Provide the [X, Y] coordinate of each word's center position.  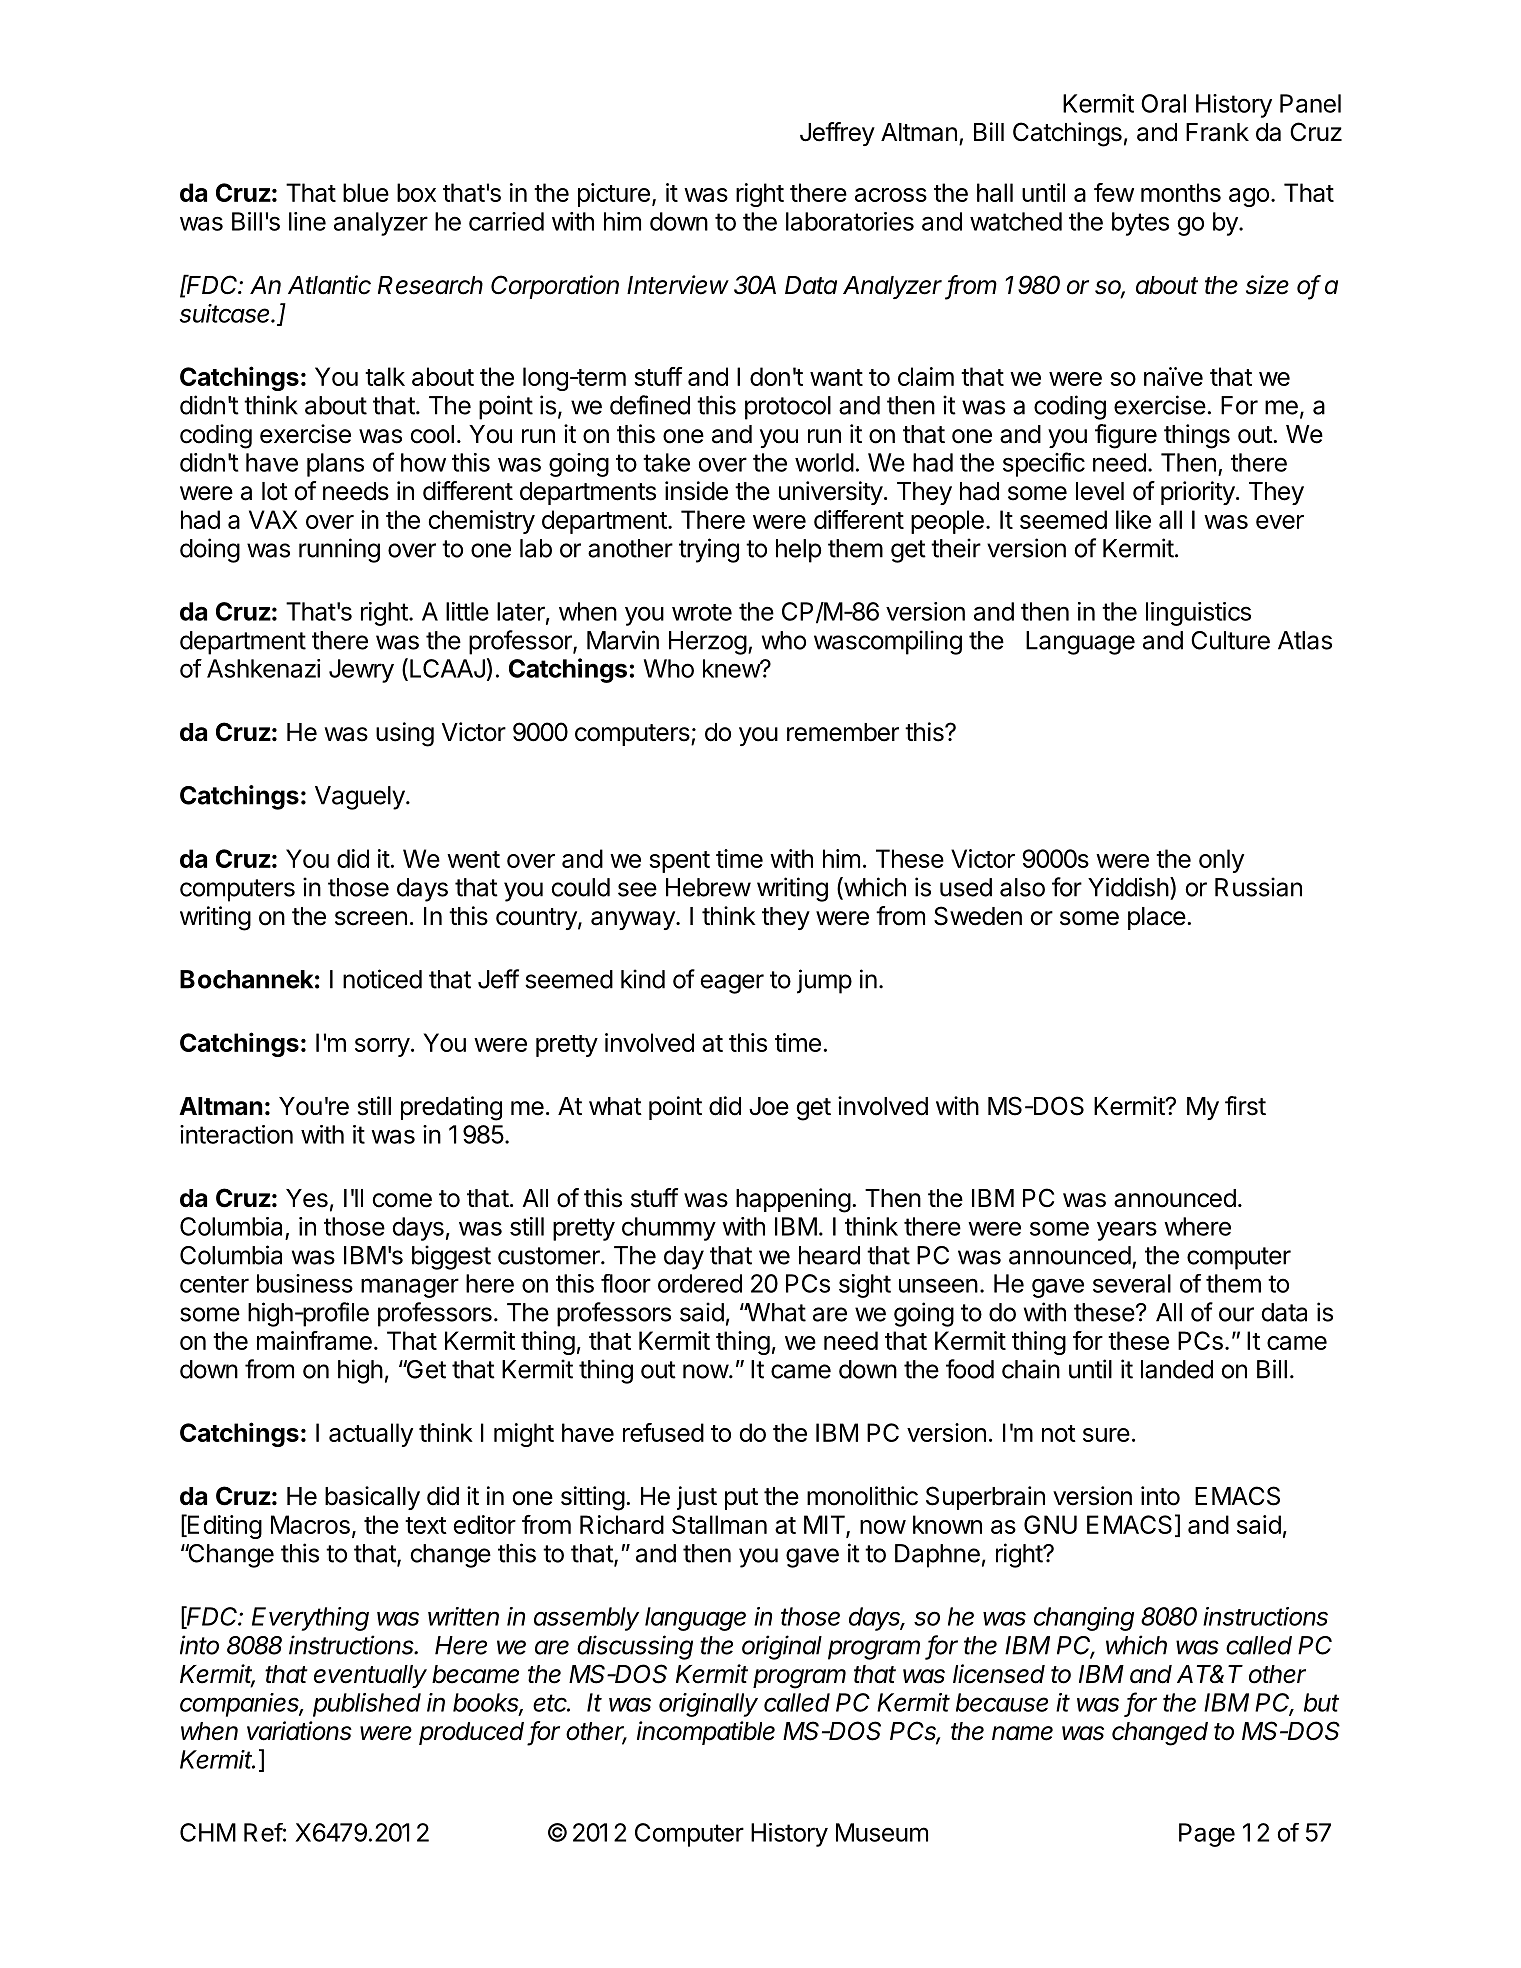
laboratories [850, 221]
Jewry [361, 671]
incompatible [706, 1733]
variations [299, 1731]
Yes [307, 1198]
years [1127, 1231]
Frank [1217, 132]
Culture [1230, 640]
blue [366, 192]
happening [793, 1200]
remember [843, 732]
